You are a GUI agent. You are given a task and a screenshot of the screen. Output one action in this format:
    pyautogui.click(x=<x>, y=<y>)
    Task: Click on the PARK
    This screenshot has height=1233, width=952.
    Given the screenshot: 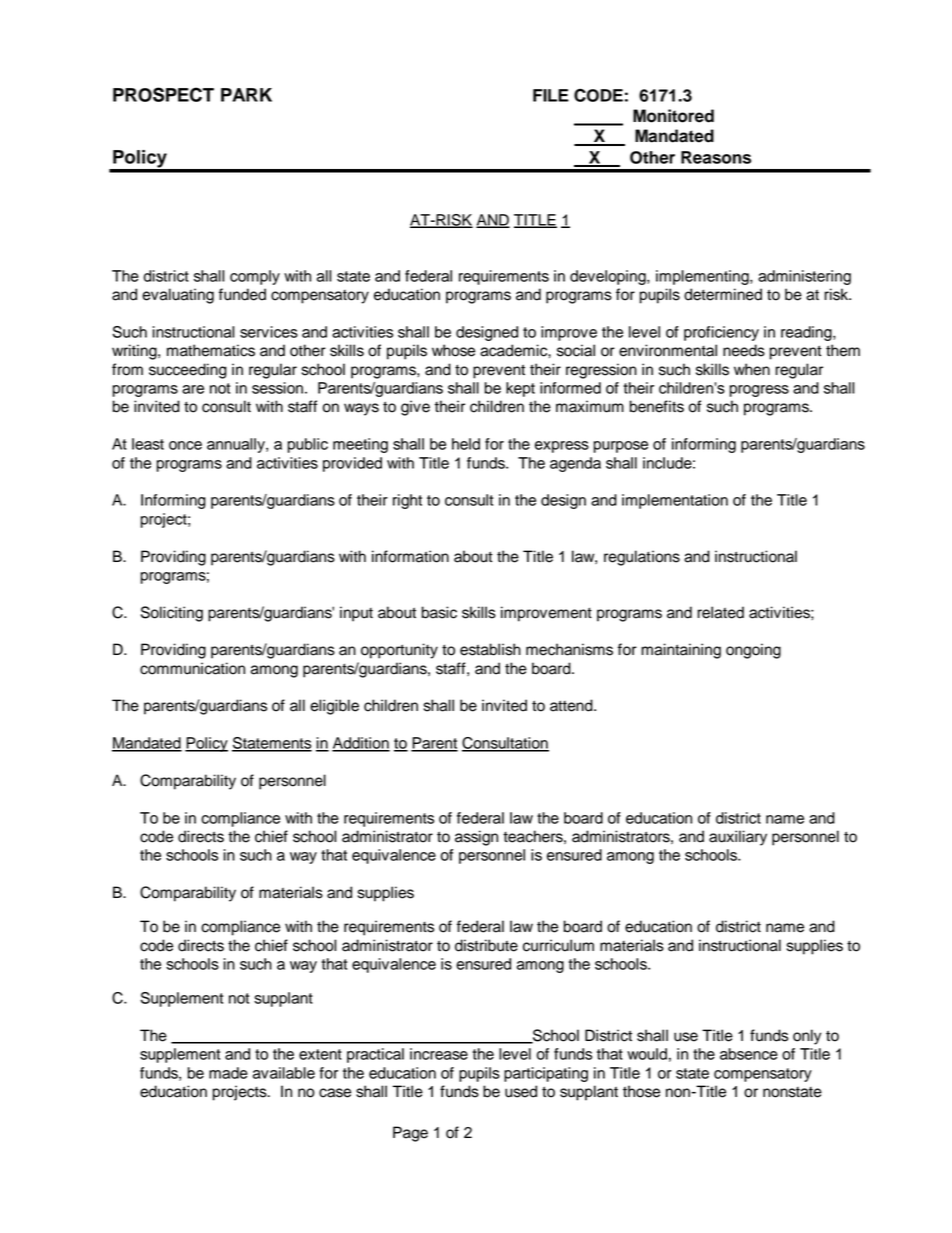 What is the action you would take?
    pyautogui.click(x=246, y=95)
